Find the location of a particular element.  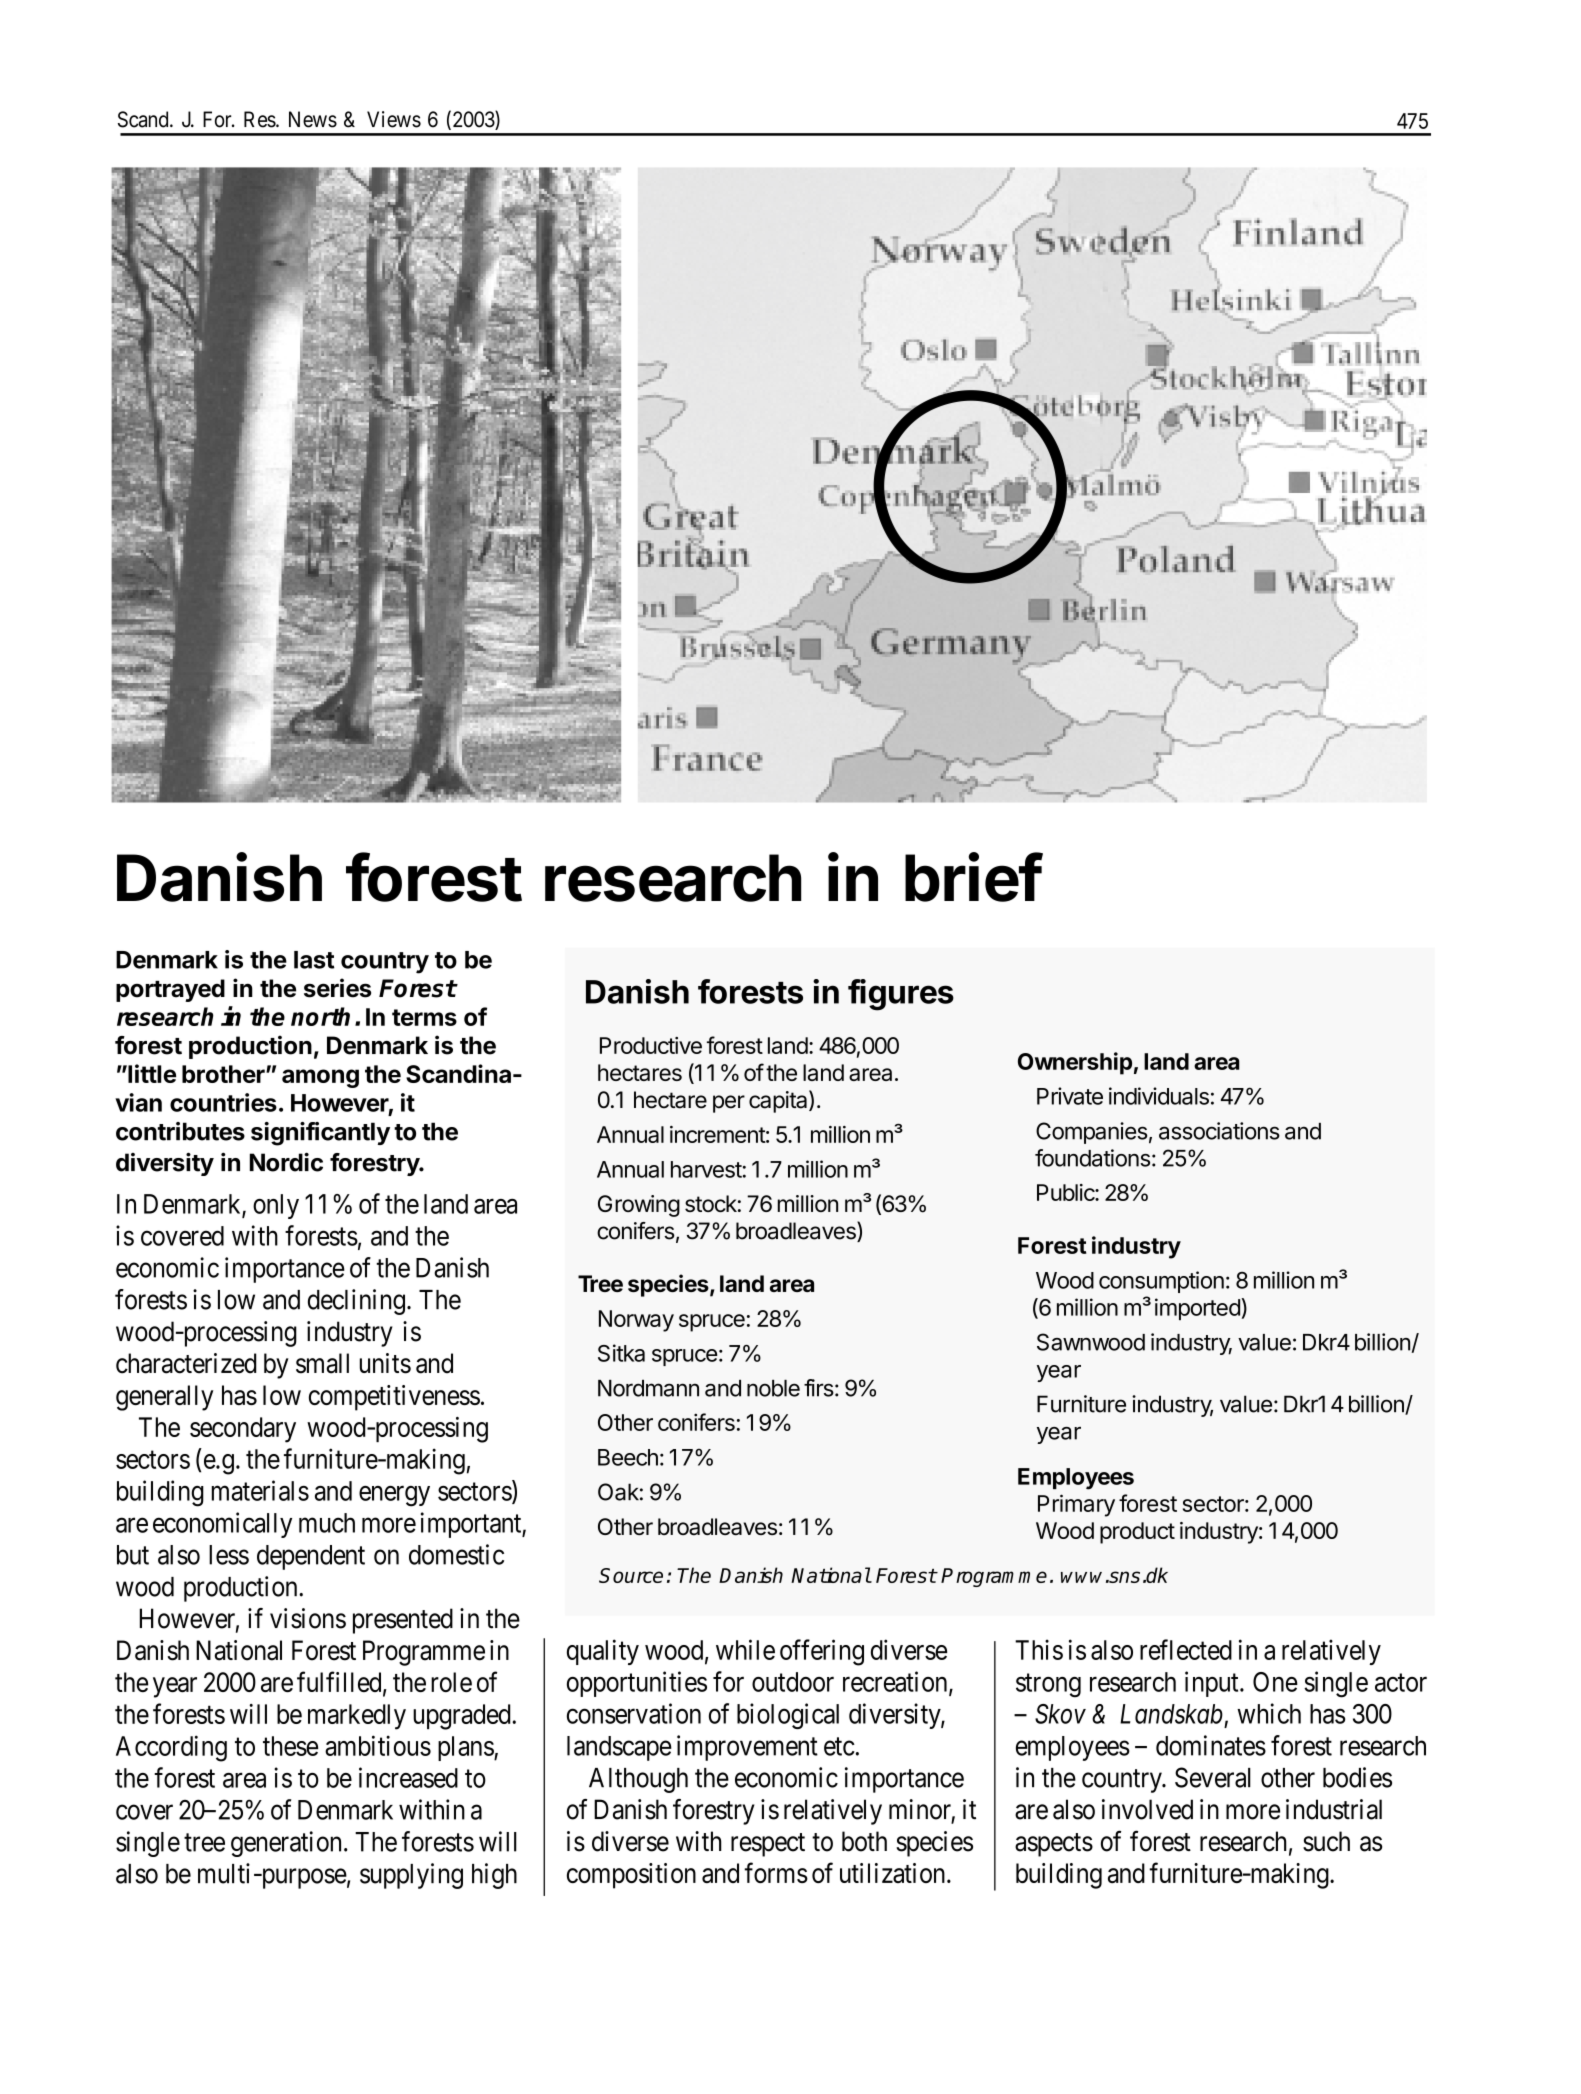

respect is located at coordinates (768, 1845).
